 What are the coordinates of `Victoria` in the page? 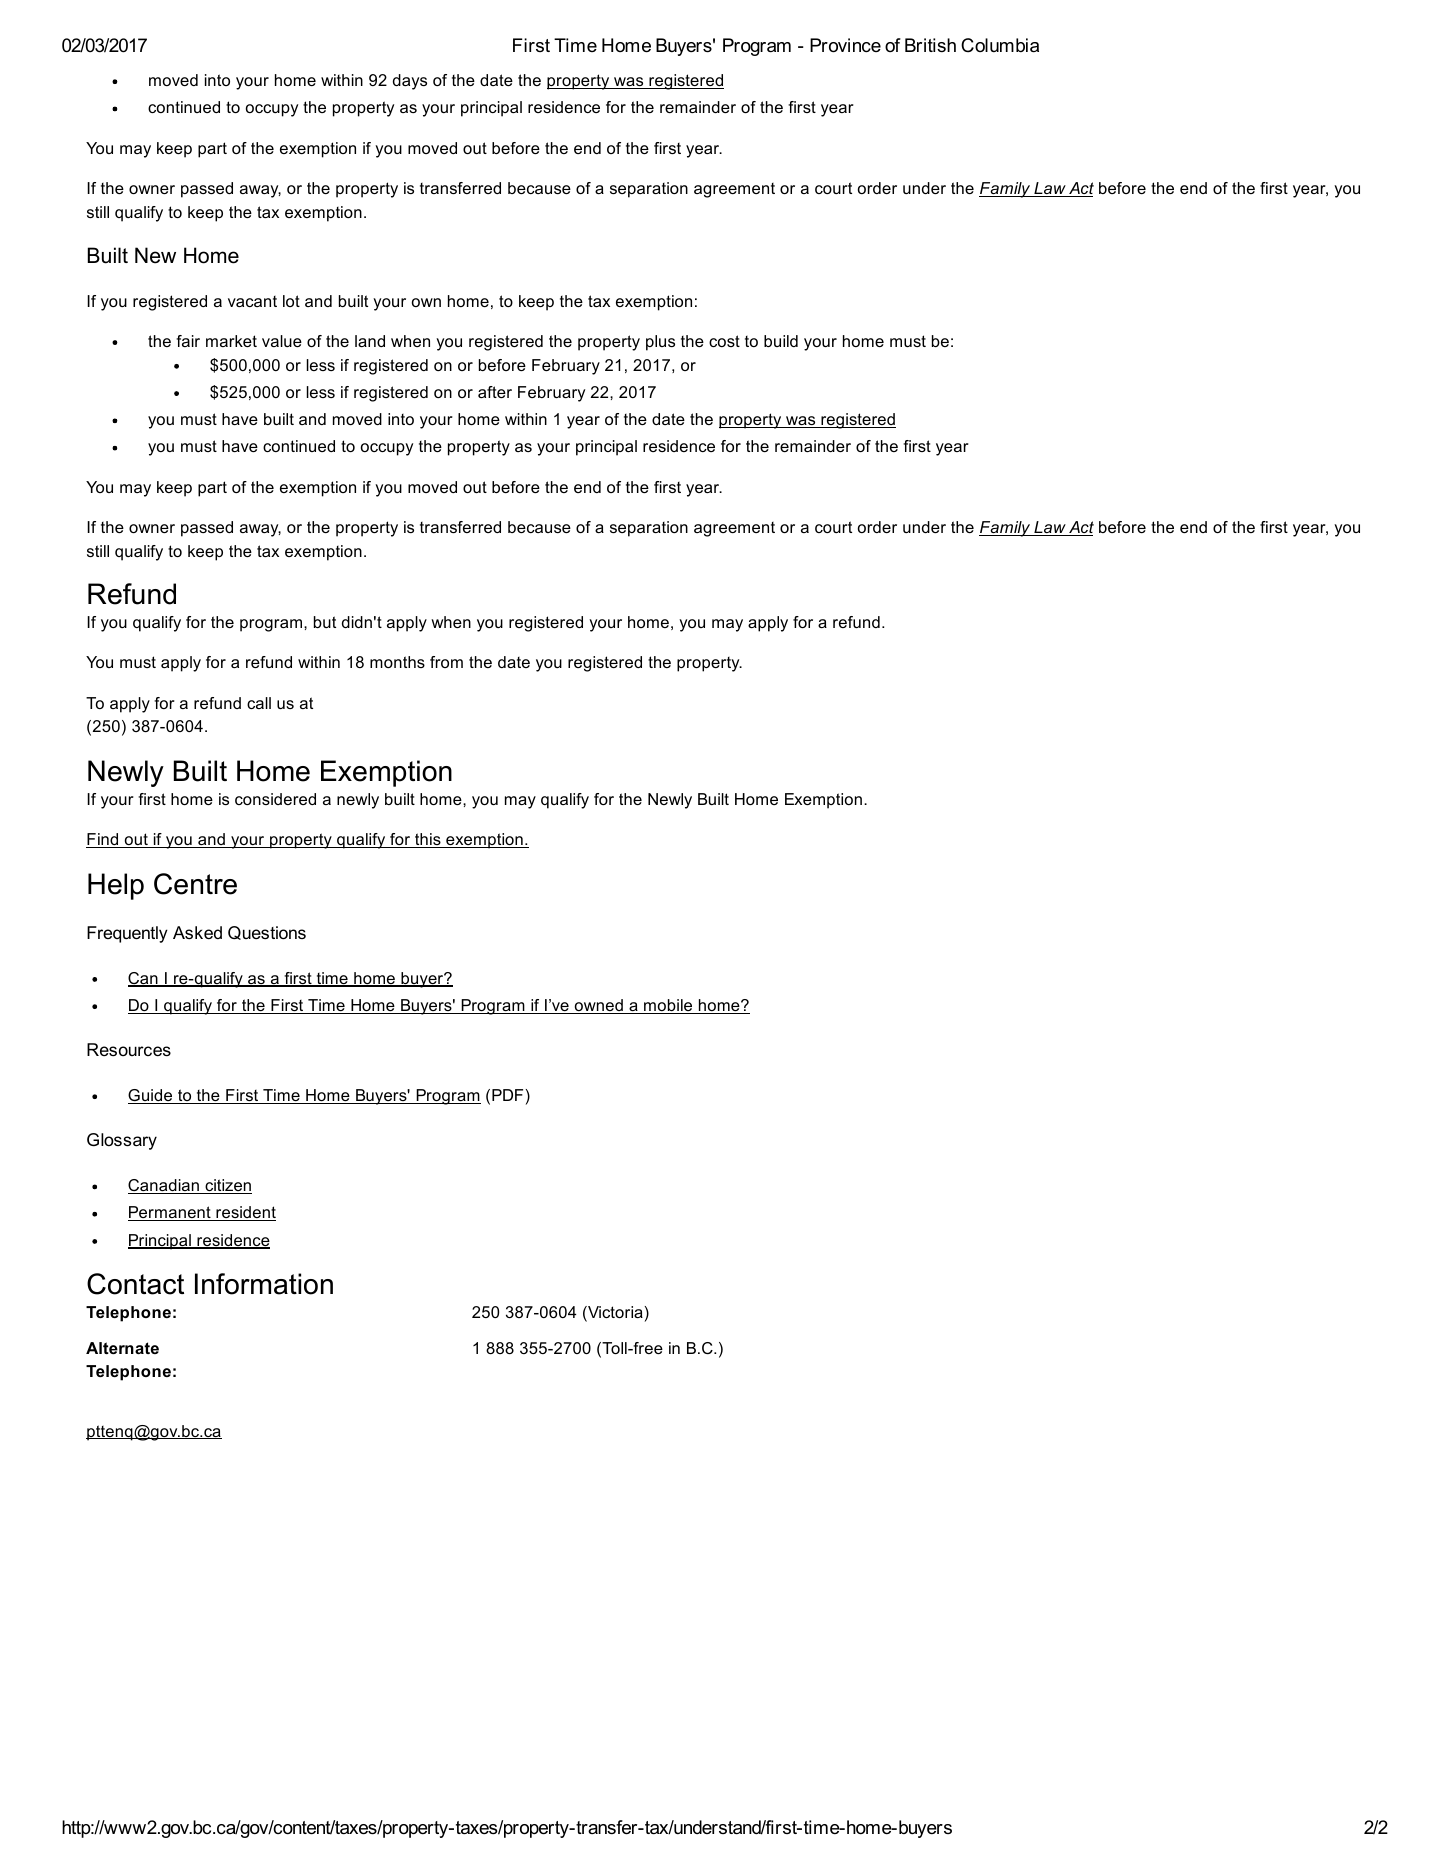 It's located at (614, 1313).
